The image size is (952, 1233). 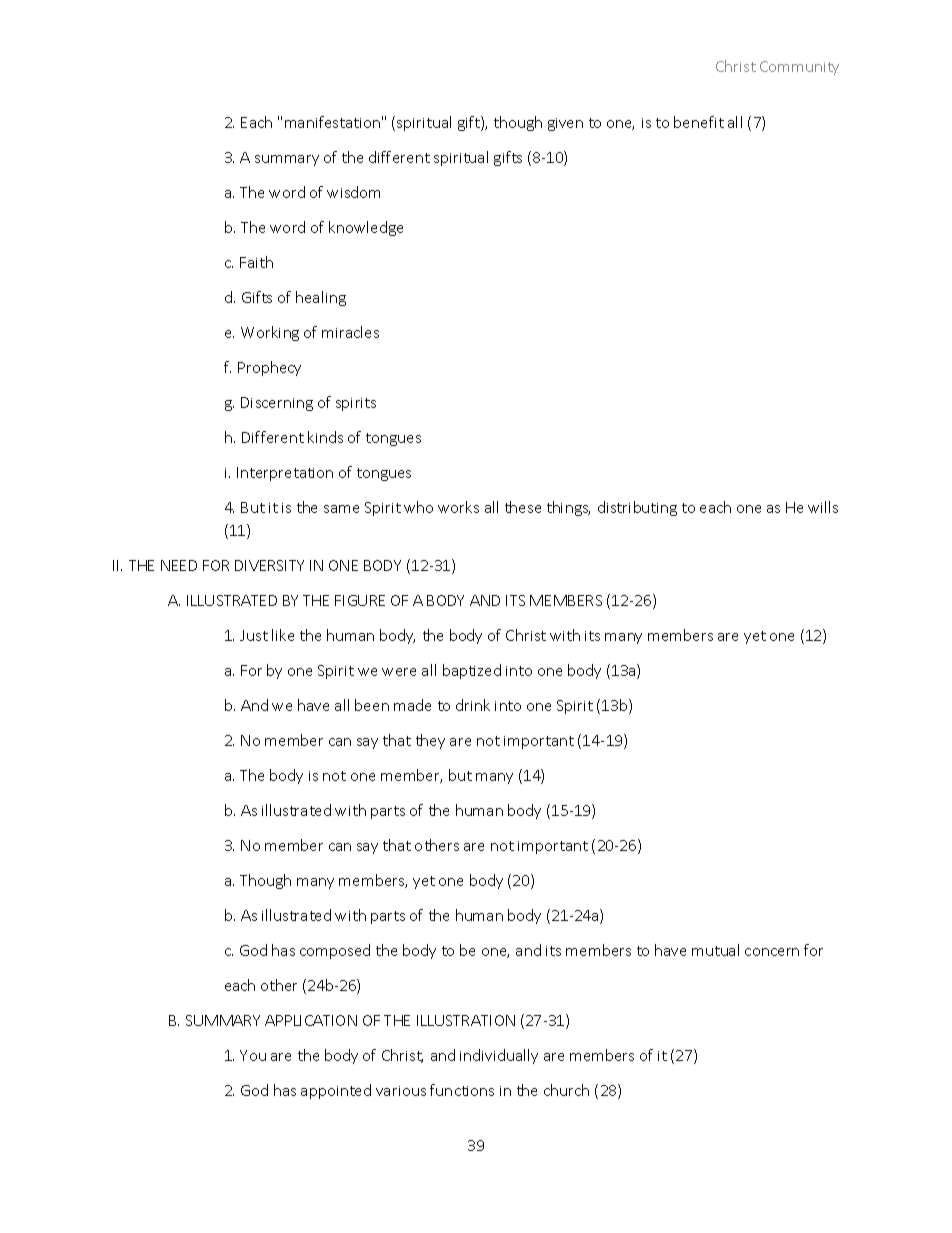 I want to click on You, so click(x=253, y=1055).
